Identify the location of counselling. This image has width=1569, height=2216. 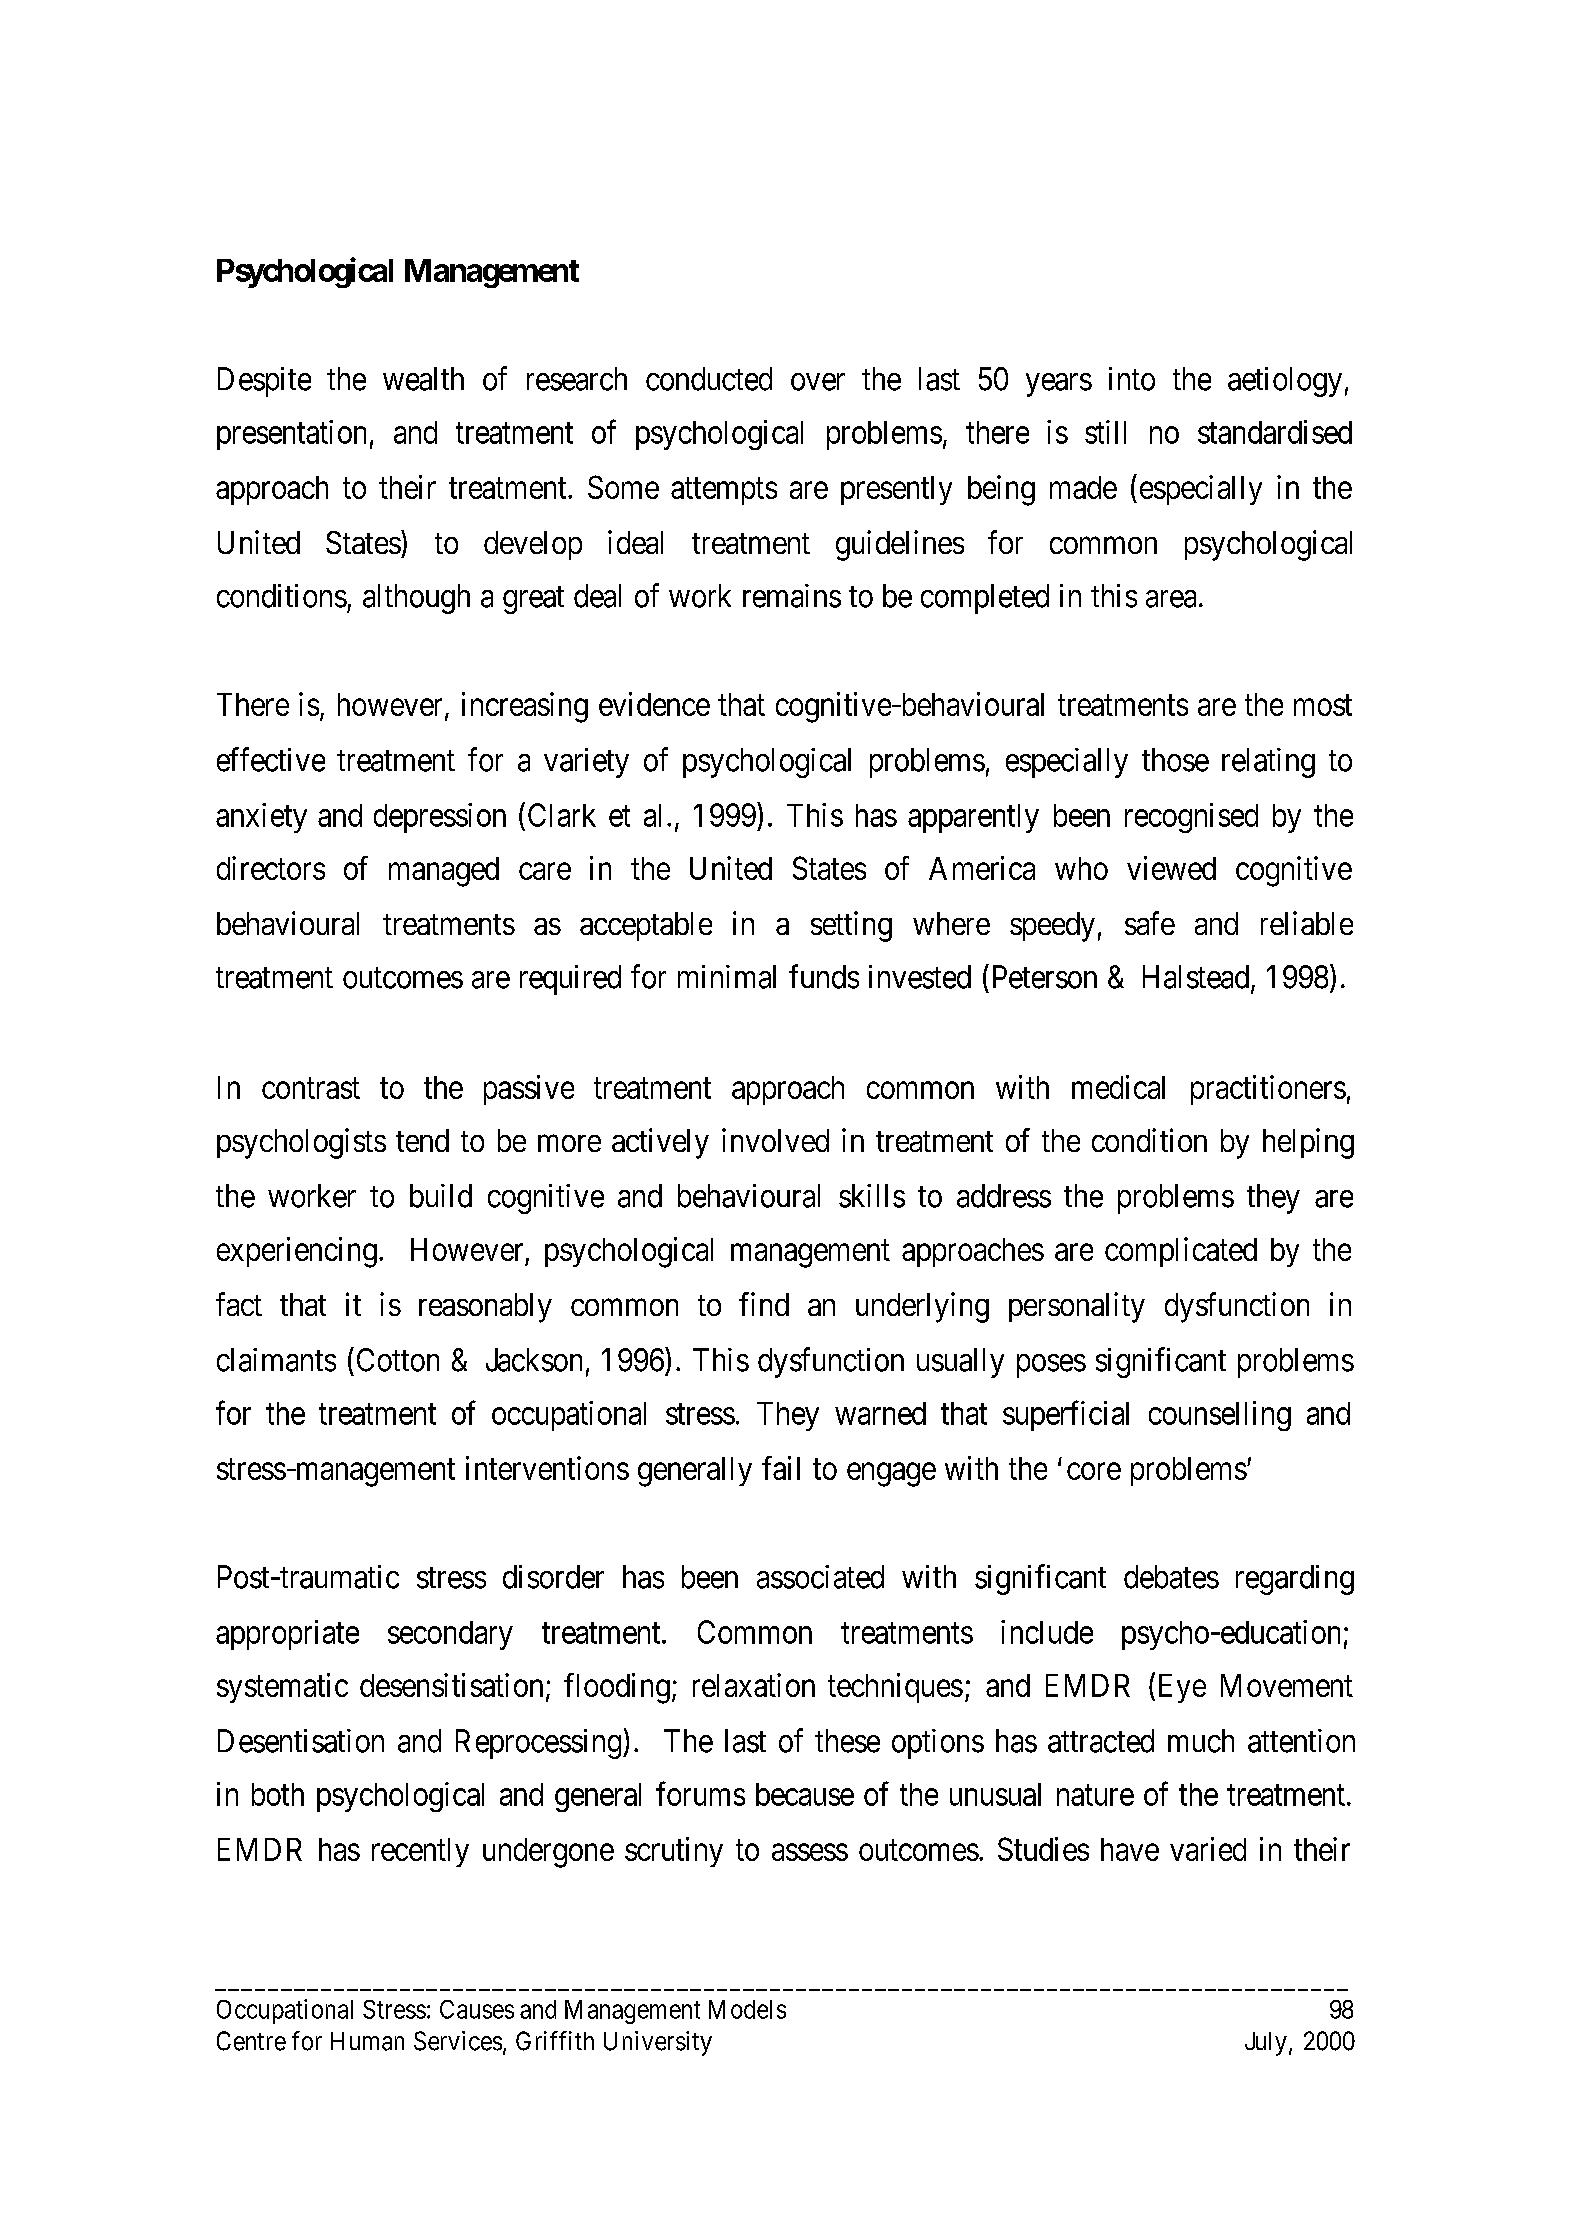
(1220, 1416).
